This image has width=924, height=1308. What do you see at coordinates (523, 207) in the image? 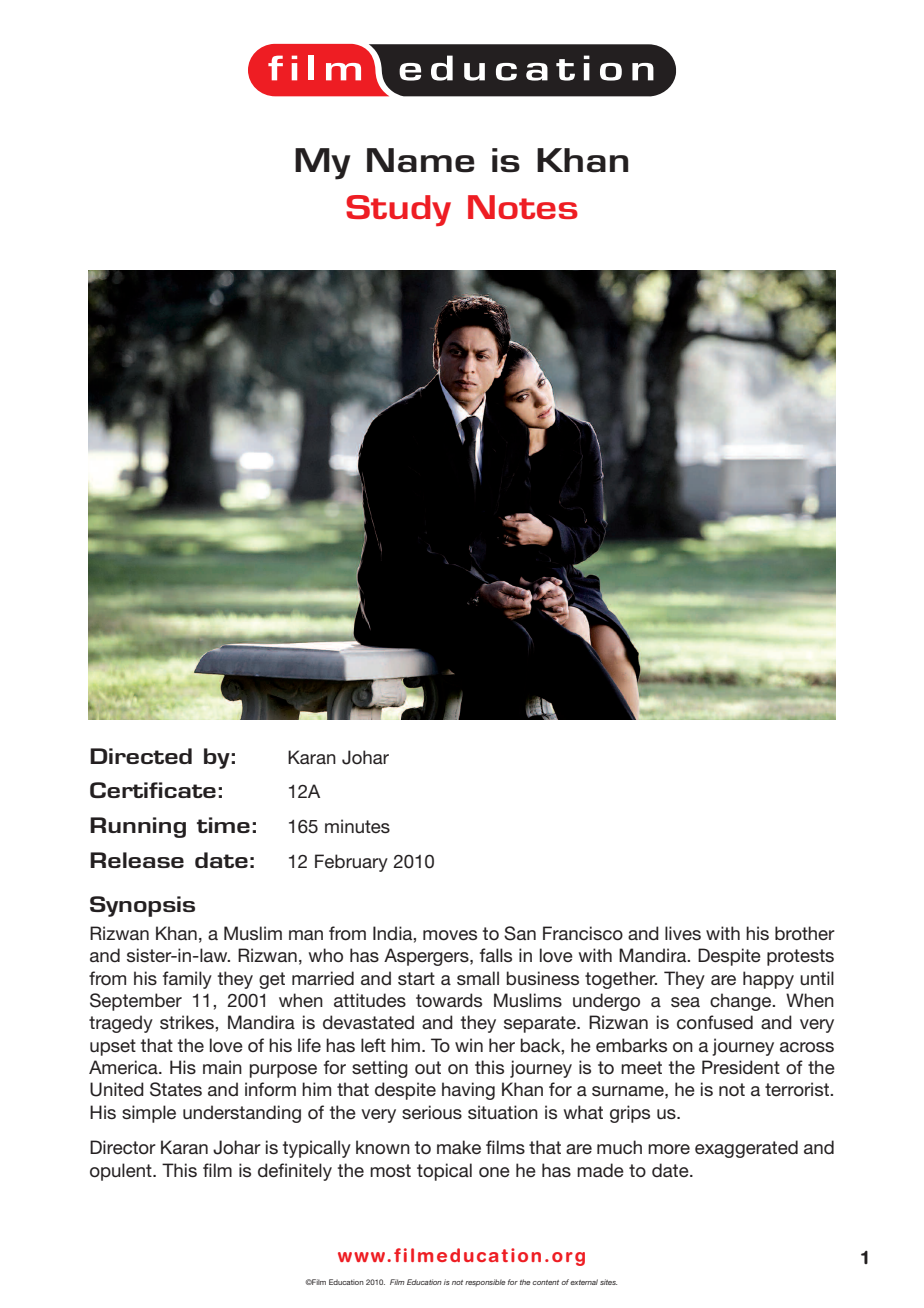
I see `Notes` at bounding box center [523, 207].
